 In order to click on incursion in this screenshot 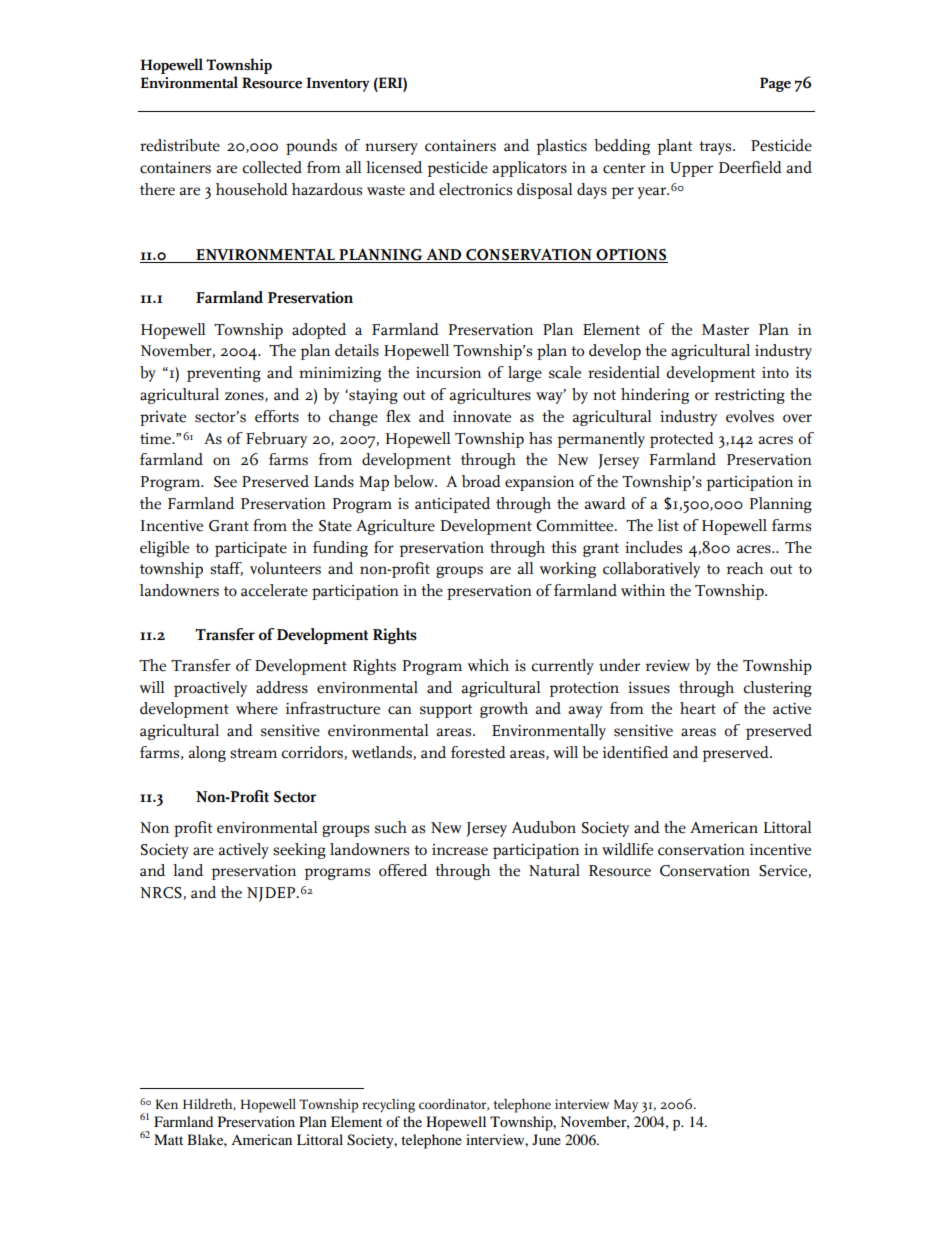, I will do `click(448, 373)`.
